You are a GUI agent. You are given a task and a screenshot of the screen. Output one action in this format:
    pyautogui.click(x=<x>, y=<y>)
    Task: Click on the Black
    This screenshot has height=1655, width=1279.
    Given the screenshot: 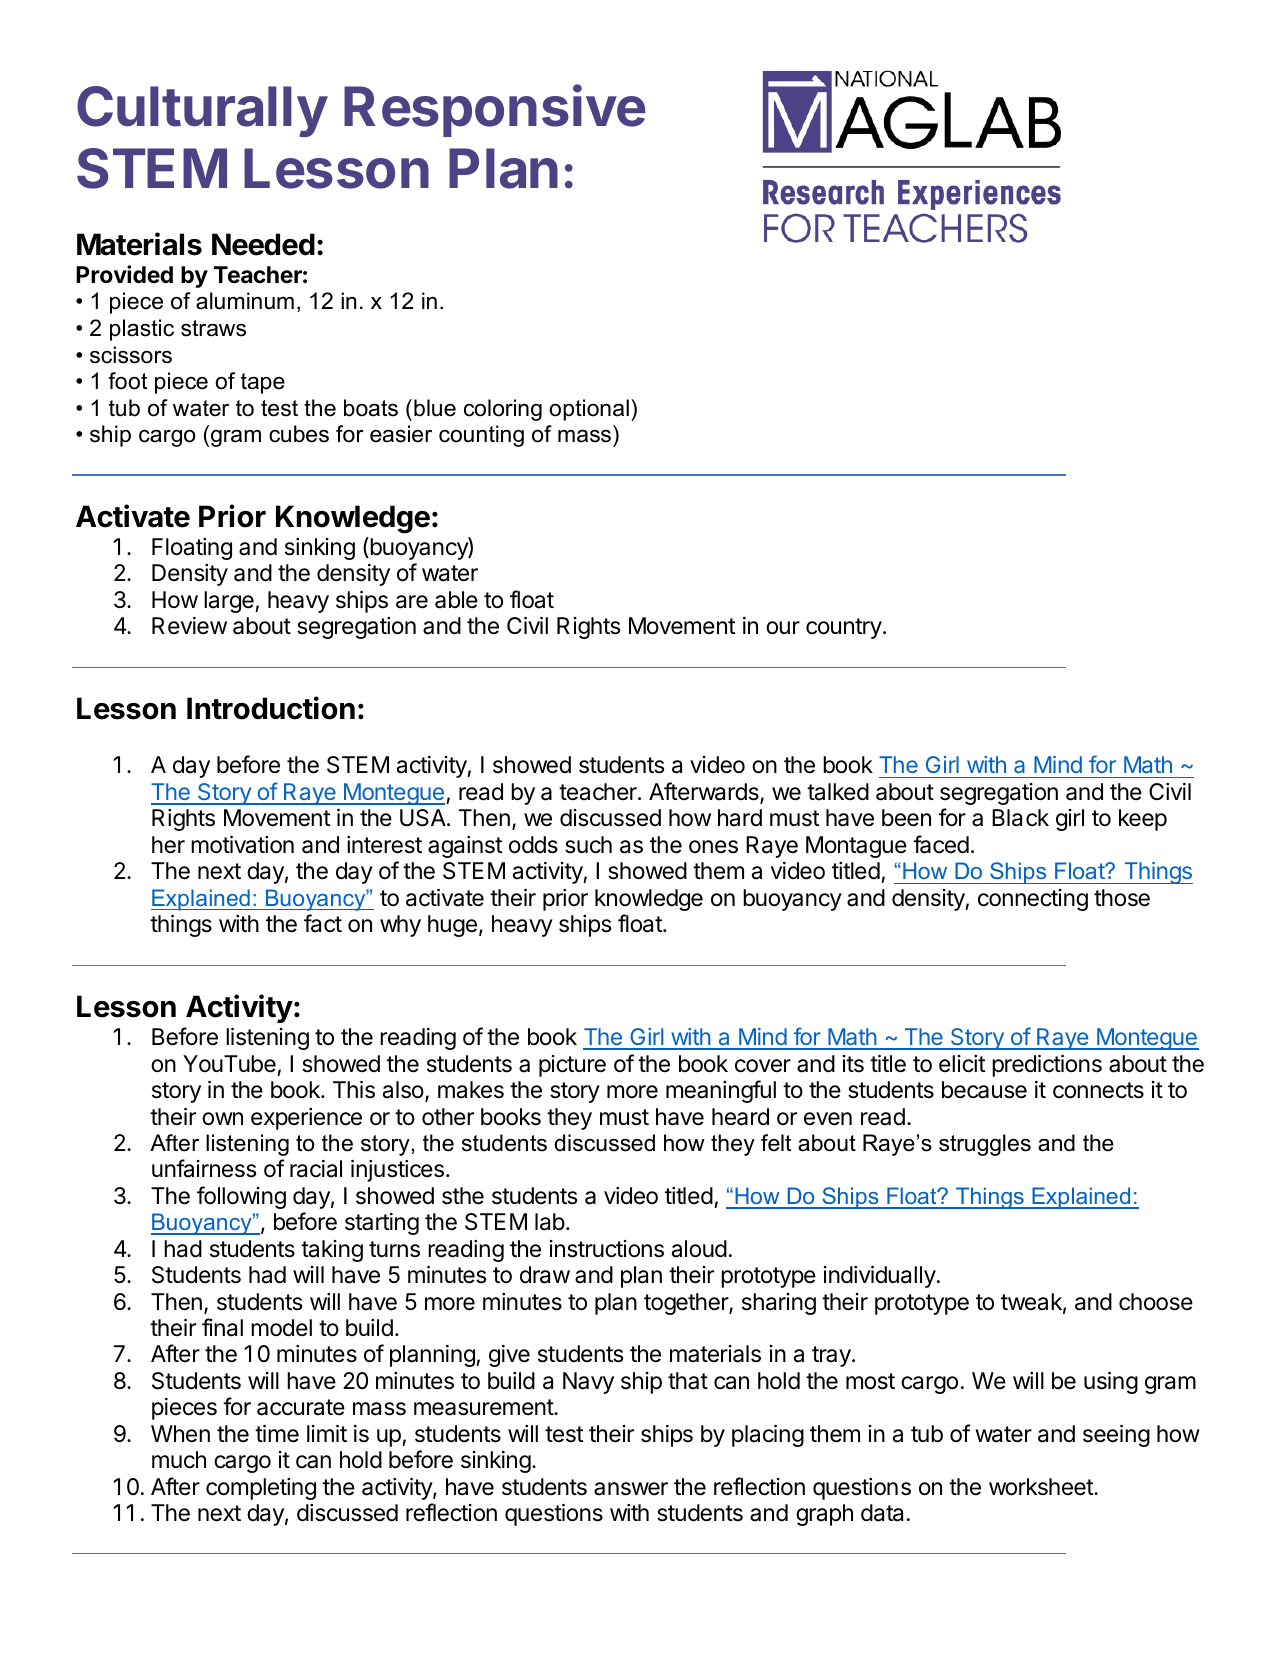 What is the action you would take?
    pyautogui.click(x=1020, y=818)
